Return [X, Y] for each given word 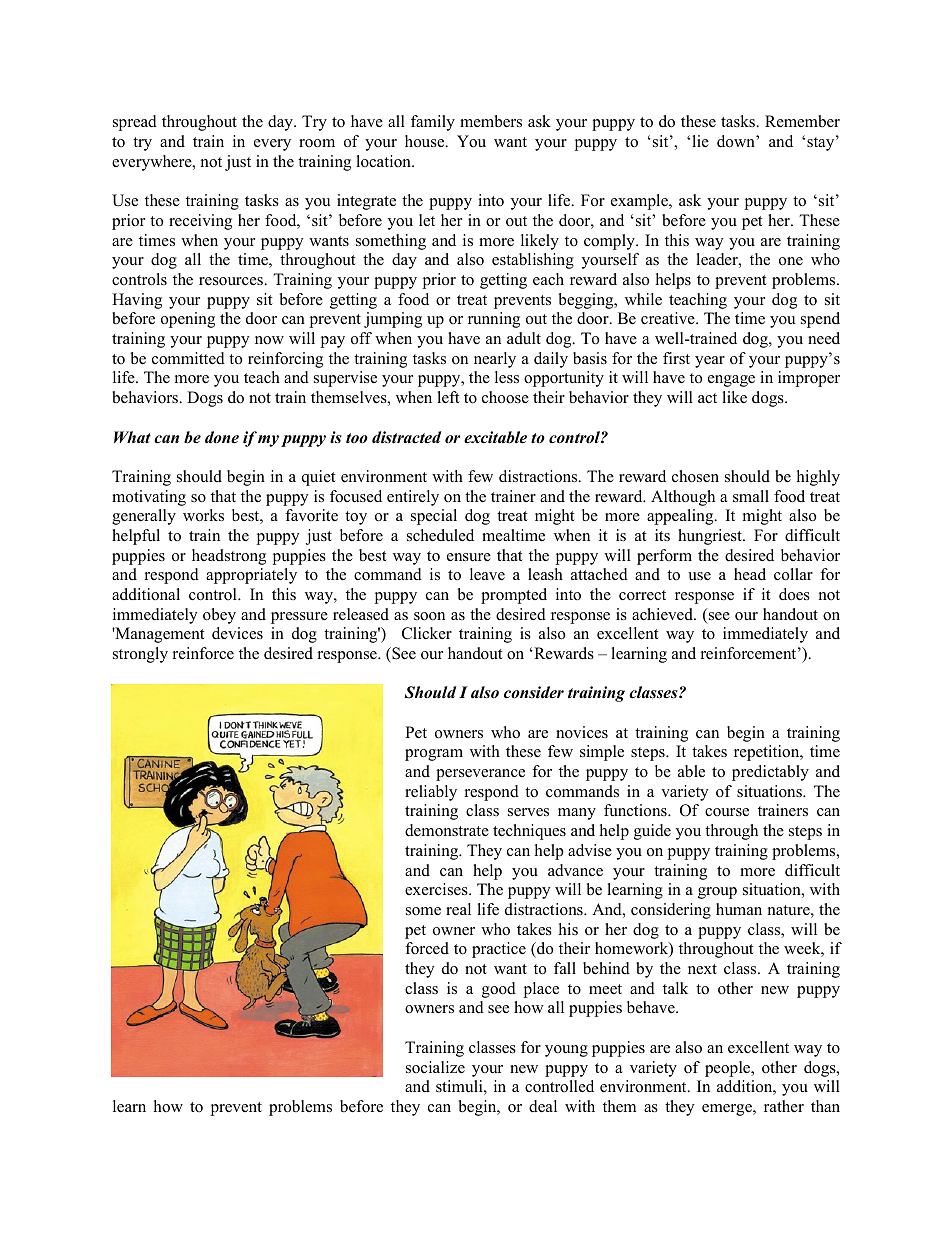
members [491, 121]
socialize [435, 1067]
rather [784, 1106]
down [737, 141]
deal [543, 1106]
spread [135, 123]
